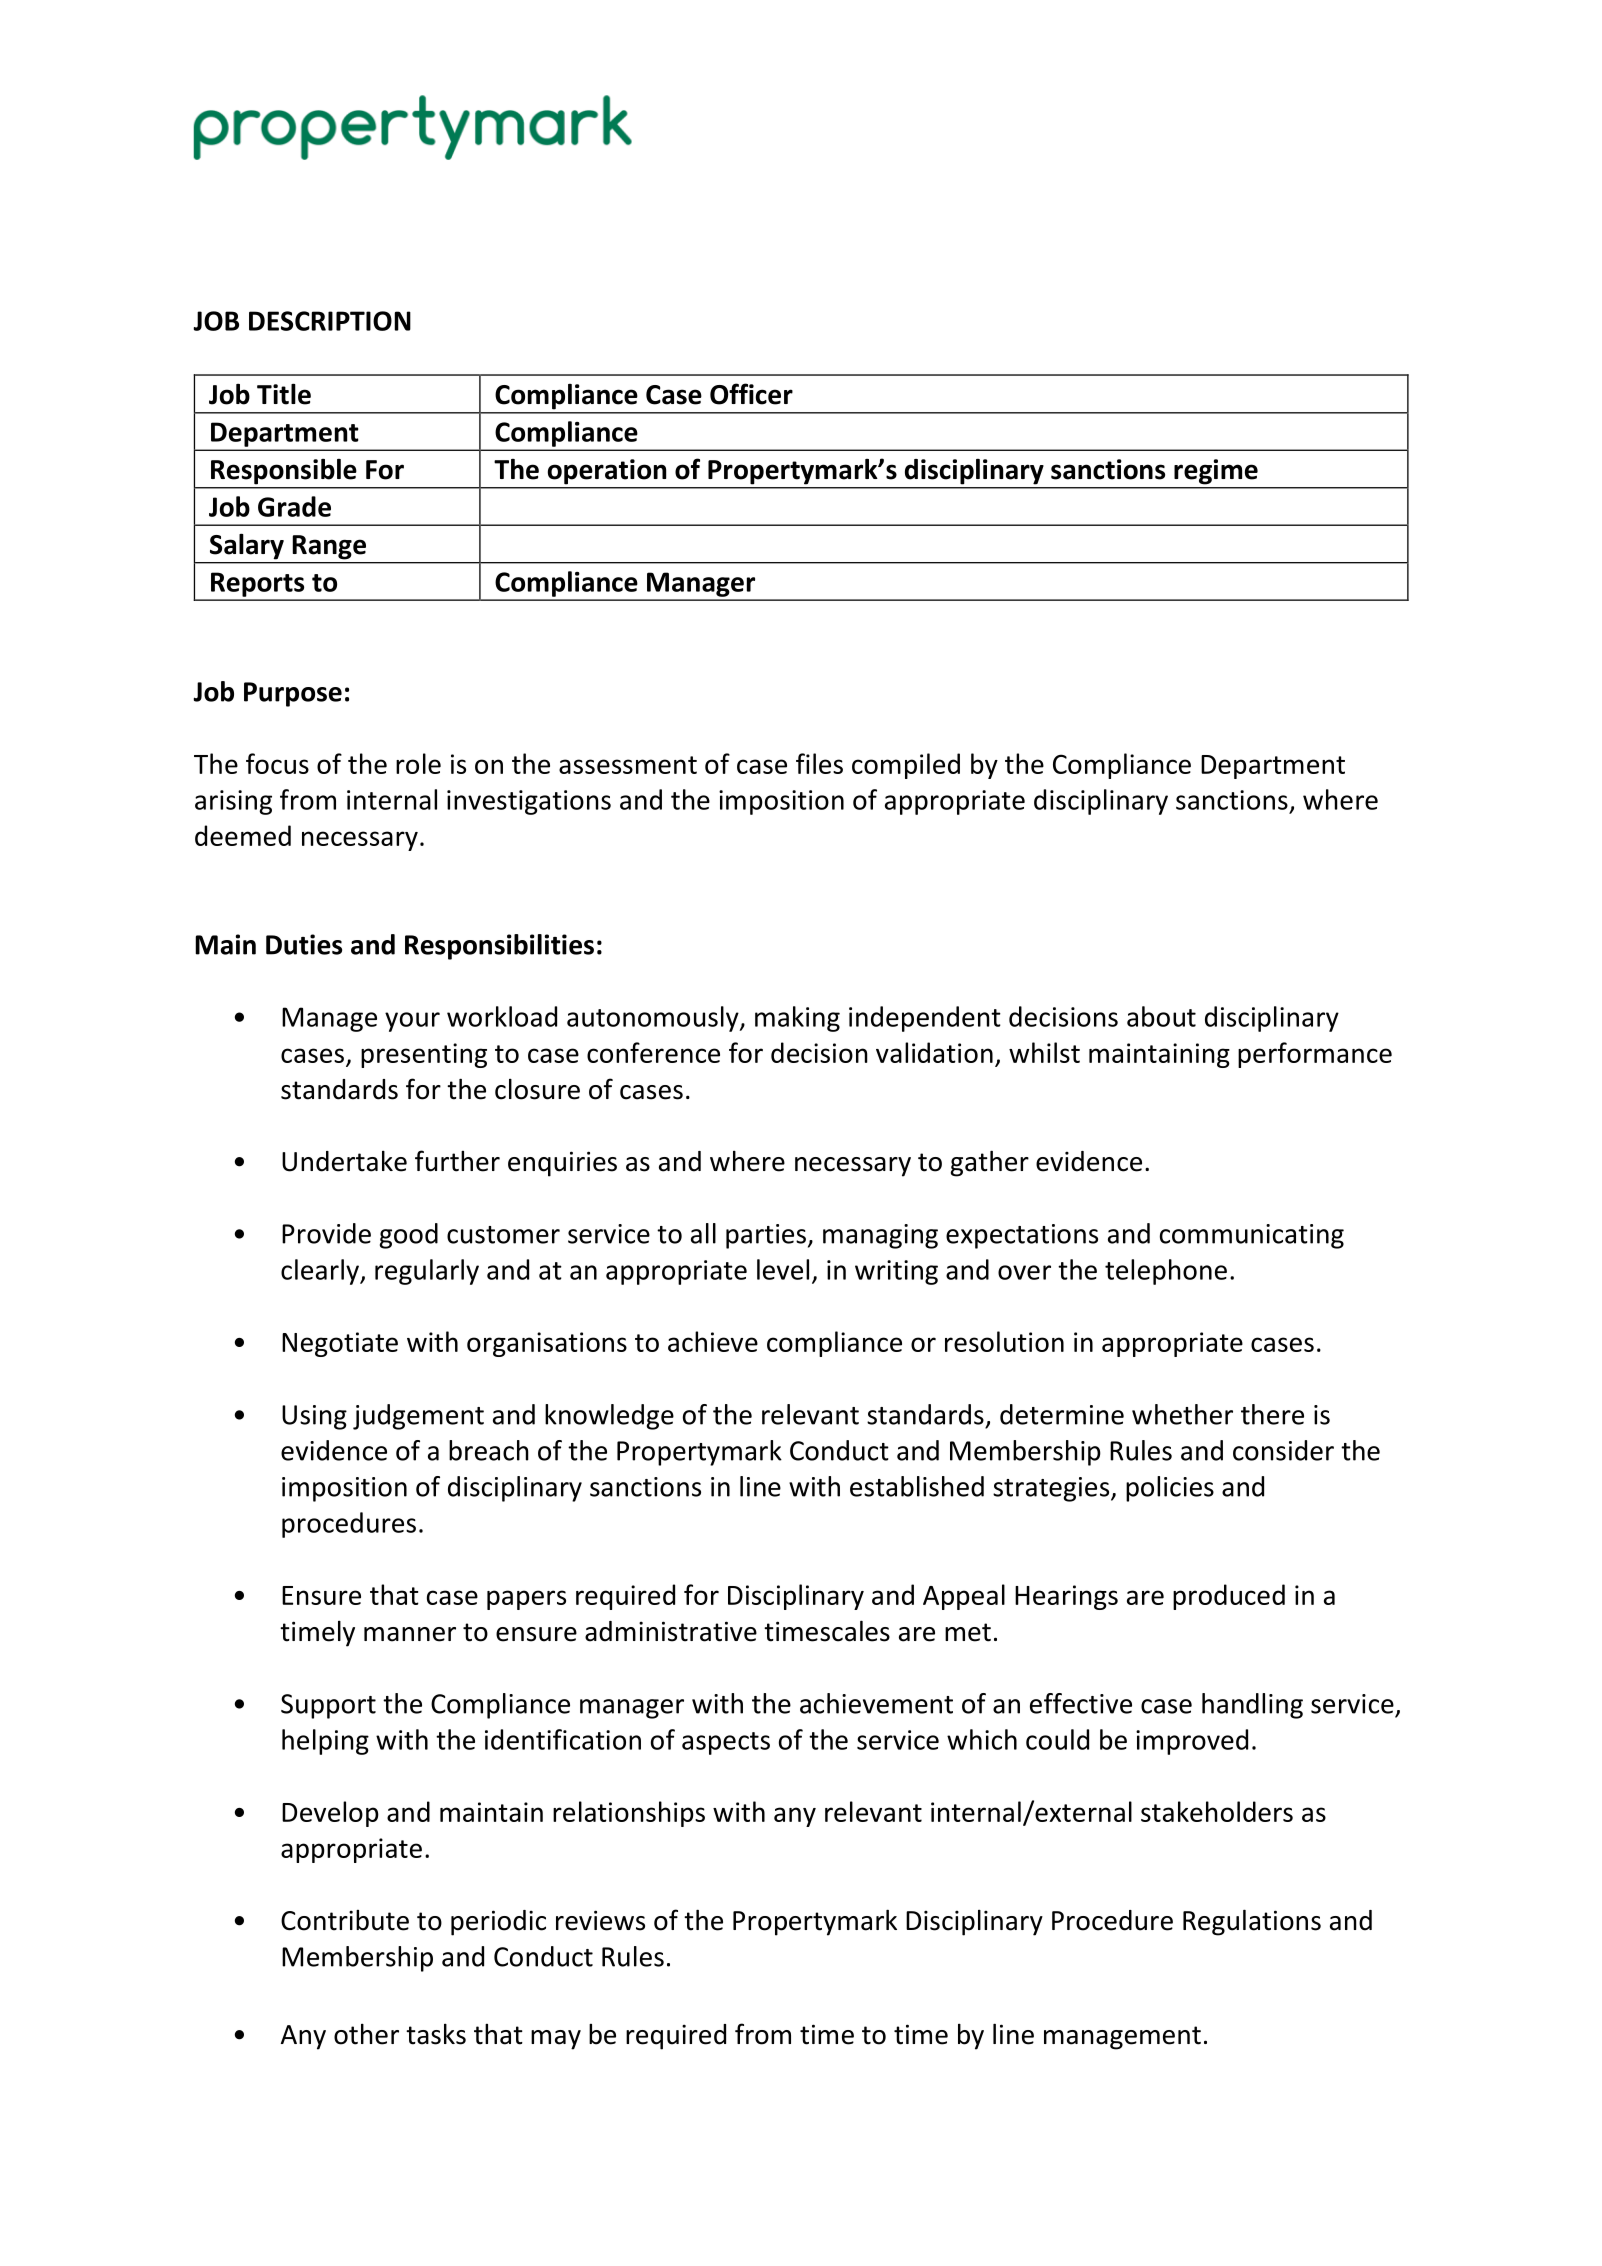  Describe the element at coordinates (366, 2034) in the screenshot. I see `other` at that location.
